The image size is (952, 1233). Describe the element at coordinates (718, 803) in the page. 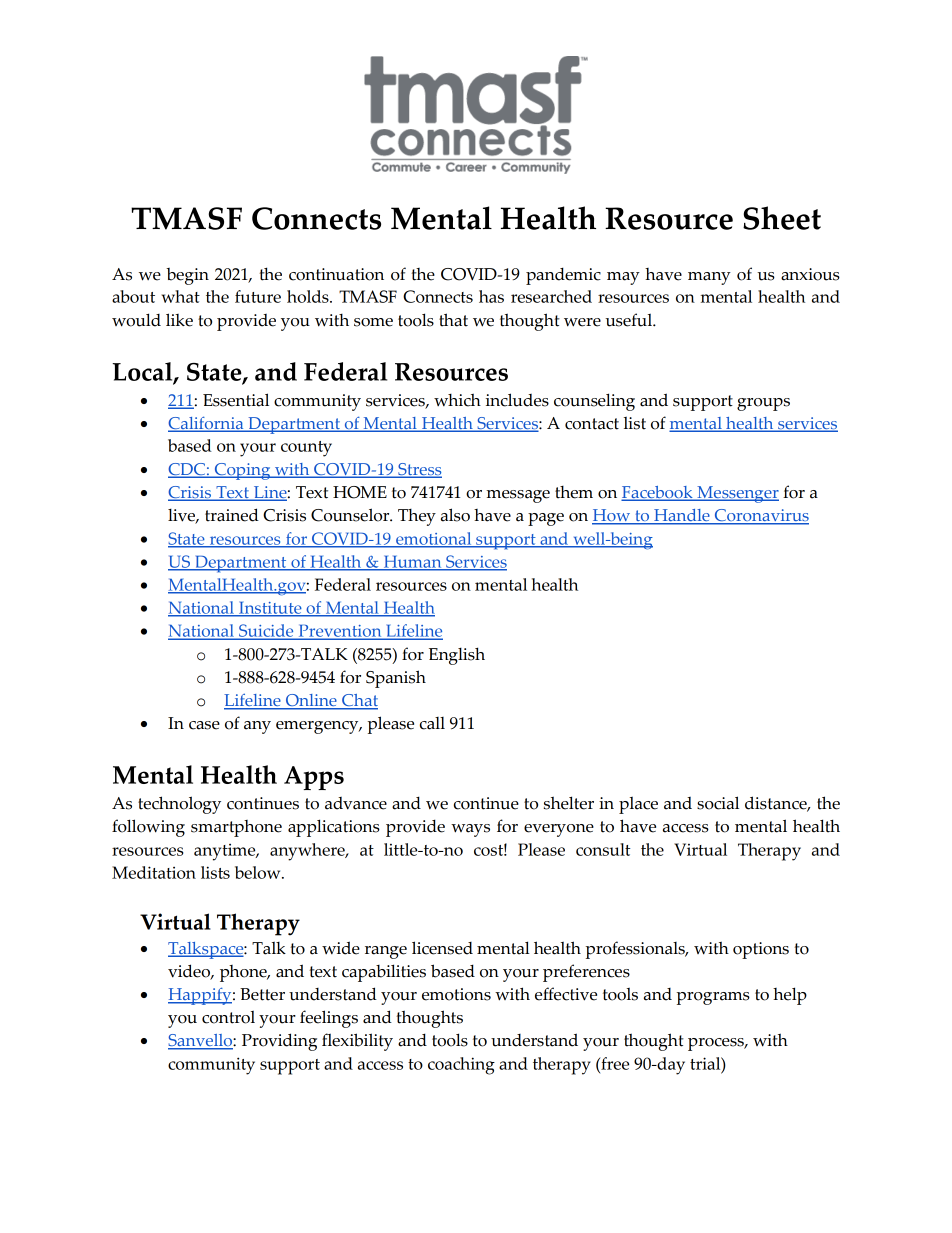

I see `social` at that location.
